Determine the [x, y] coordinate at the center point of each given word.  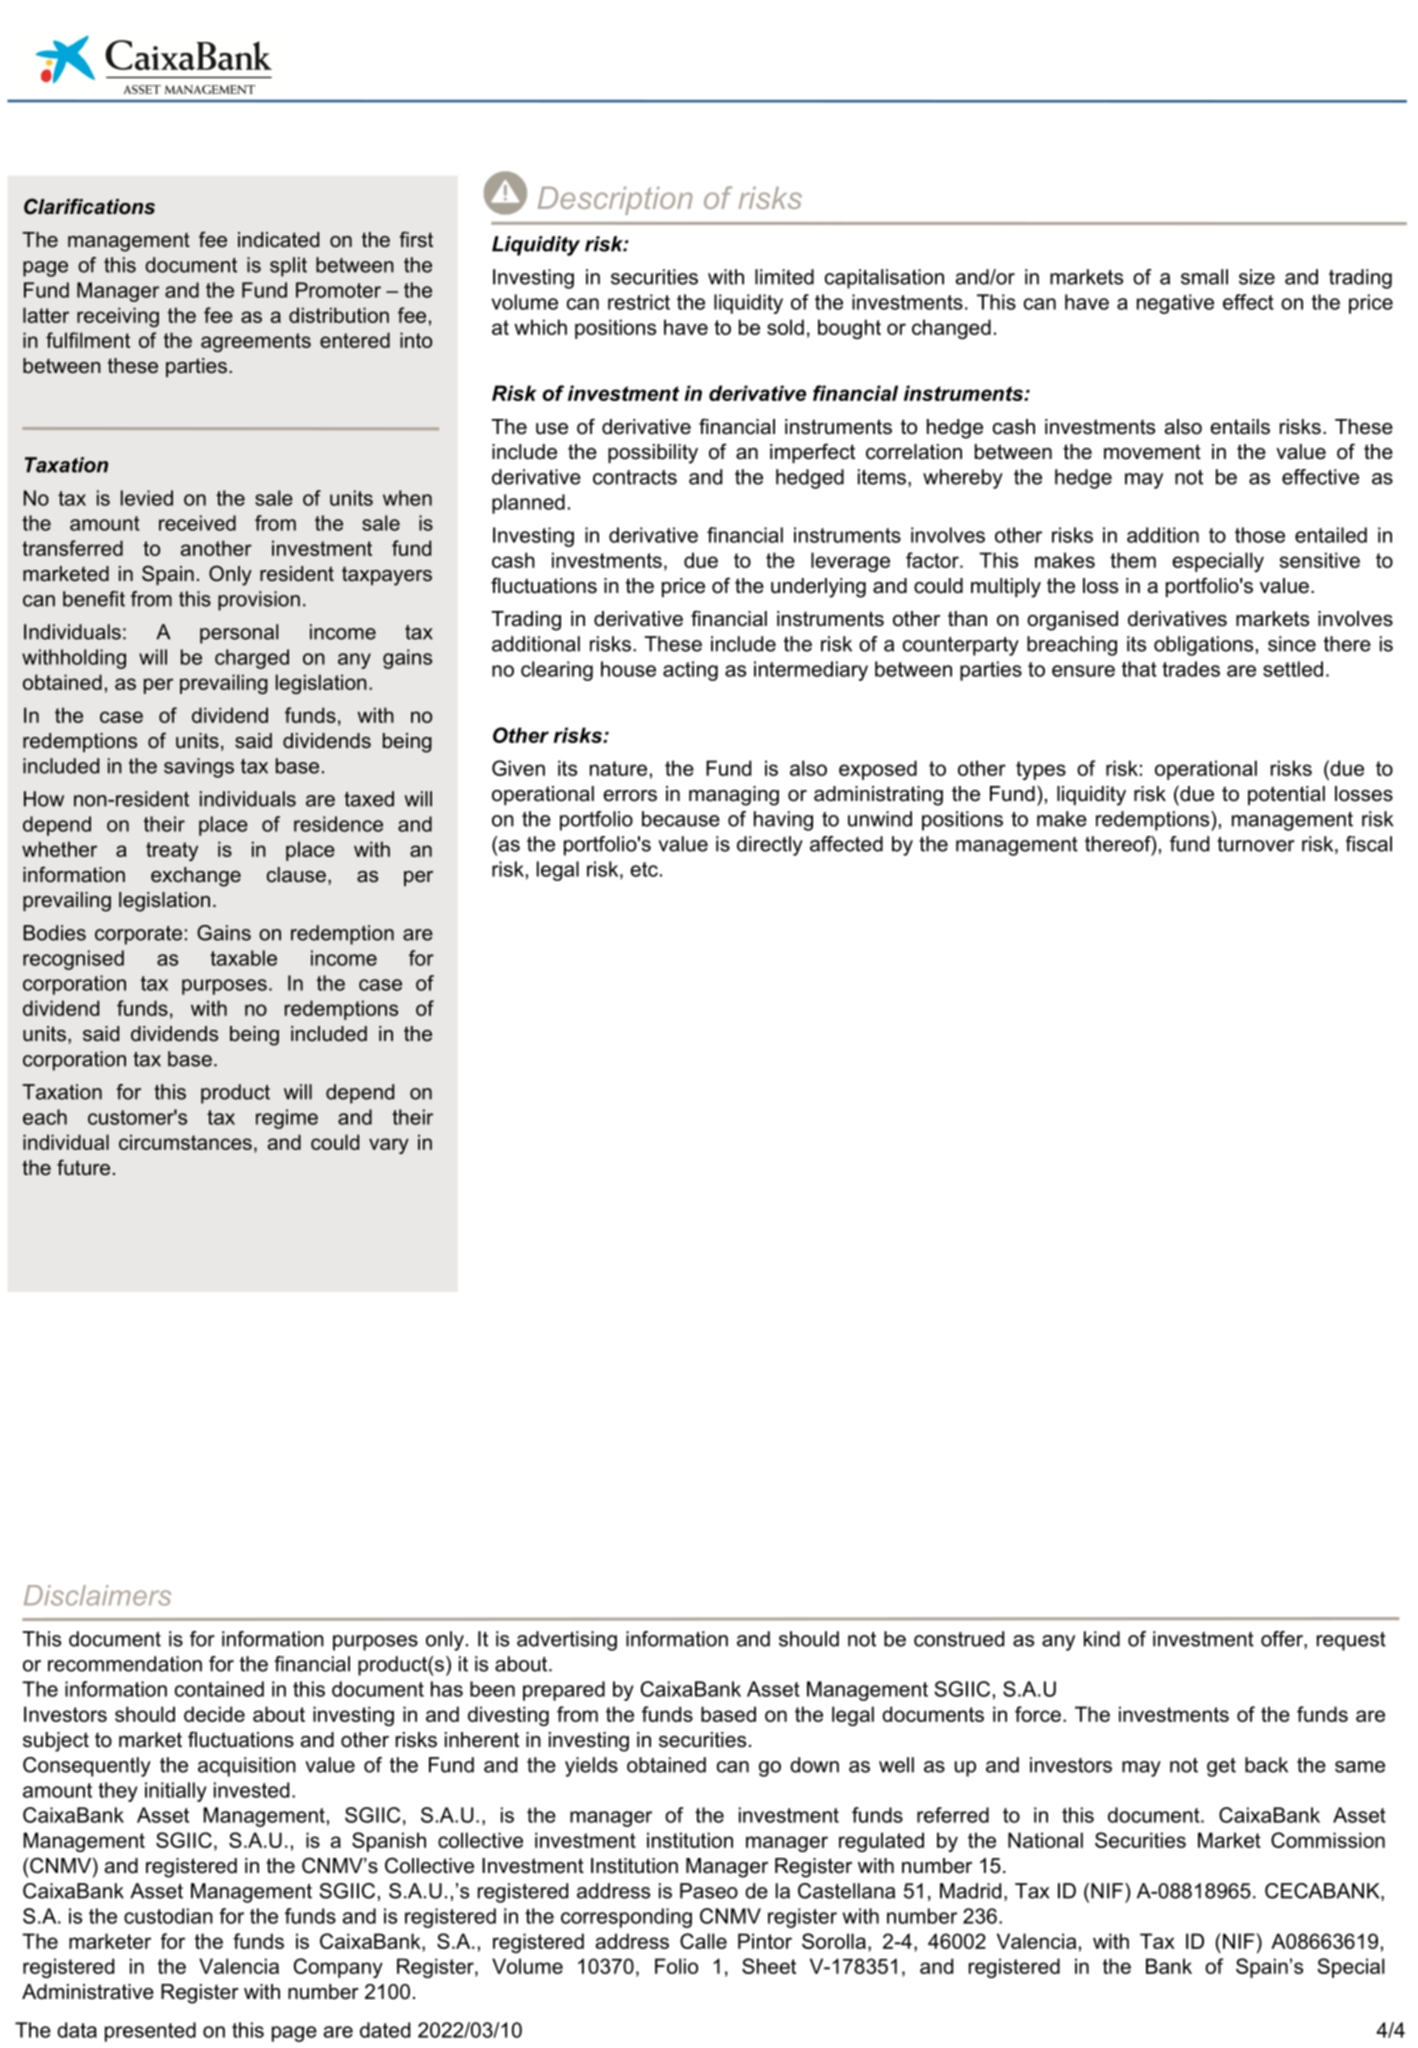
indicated [278, 240]
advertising [567, 1641]
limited [784, 277]
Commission [1328, 1840]
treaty [172, 851]
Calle [703, 1941]
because [681, 819]
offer [1283, 1640]
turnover [1256, 844]
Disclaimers [97, 1595]
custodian [168, 1916]
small [1204, 277]
